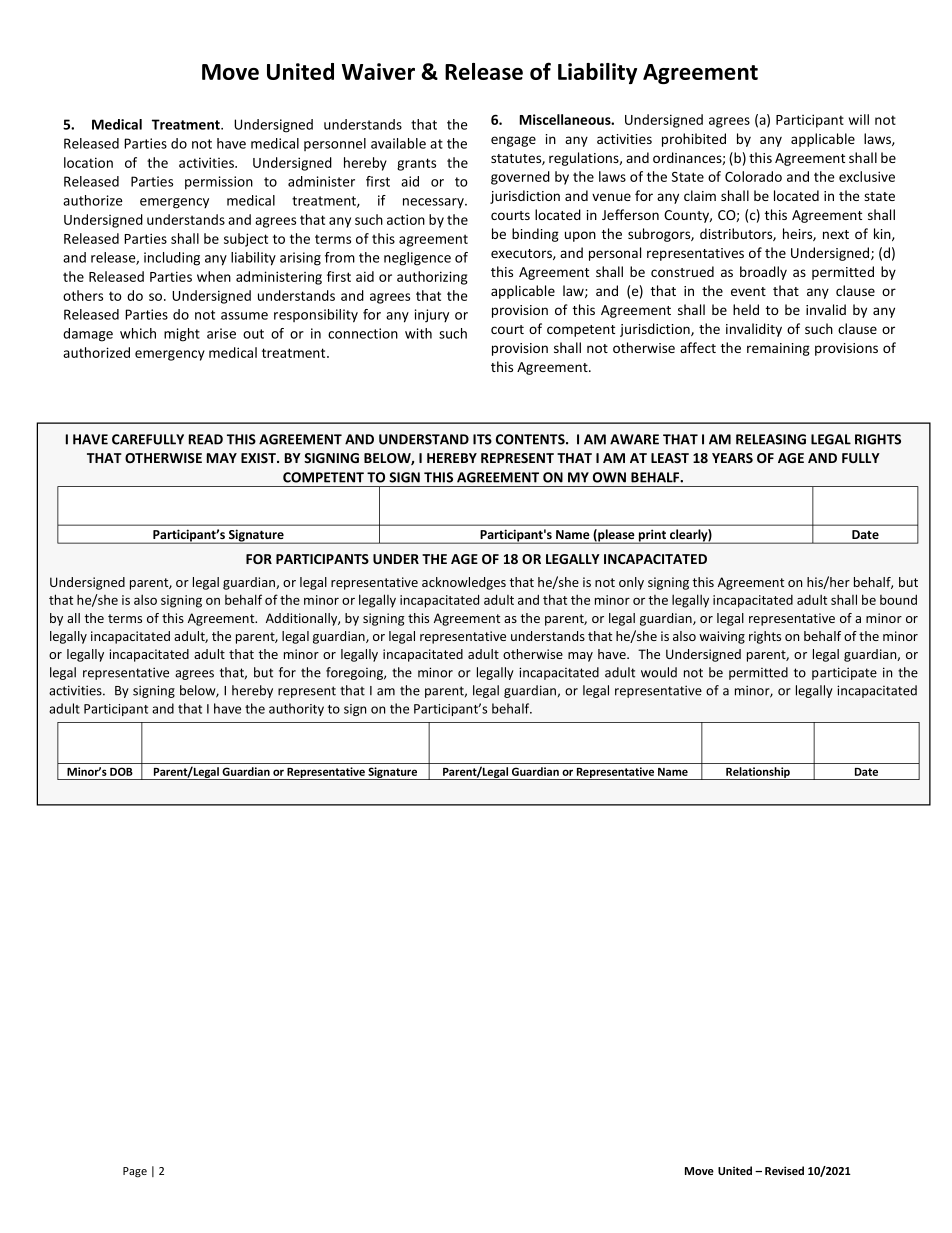 This page has height=1233, width=952. What do you see at coordinates (784, 1170) in the page?
I see `Revised` at bounding box center [784, 1170].
